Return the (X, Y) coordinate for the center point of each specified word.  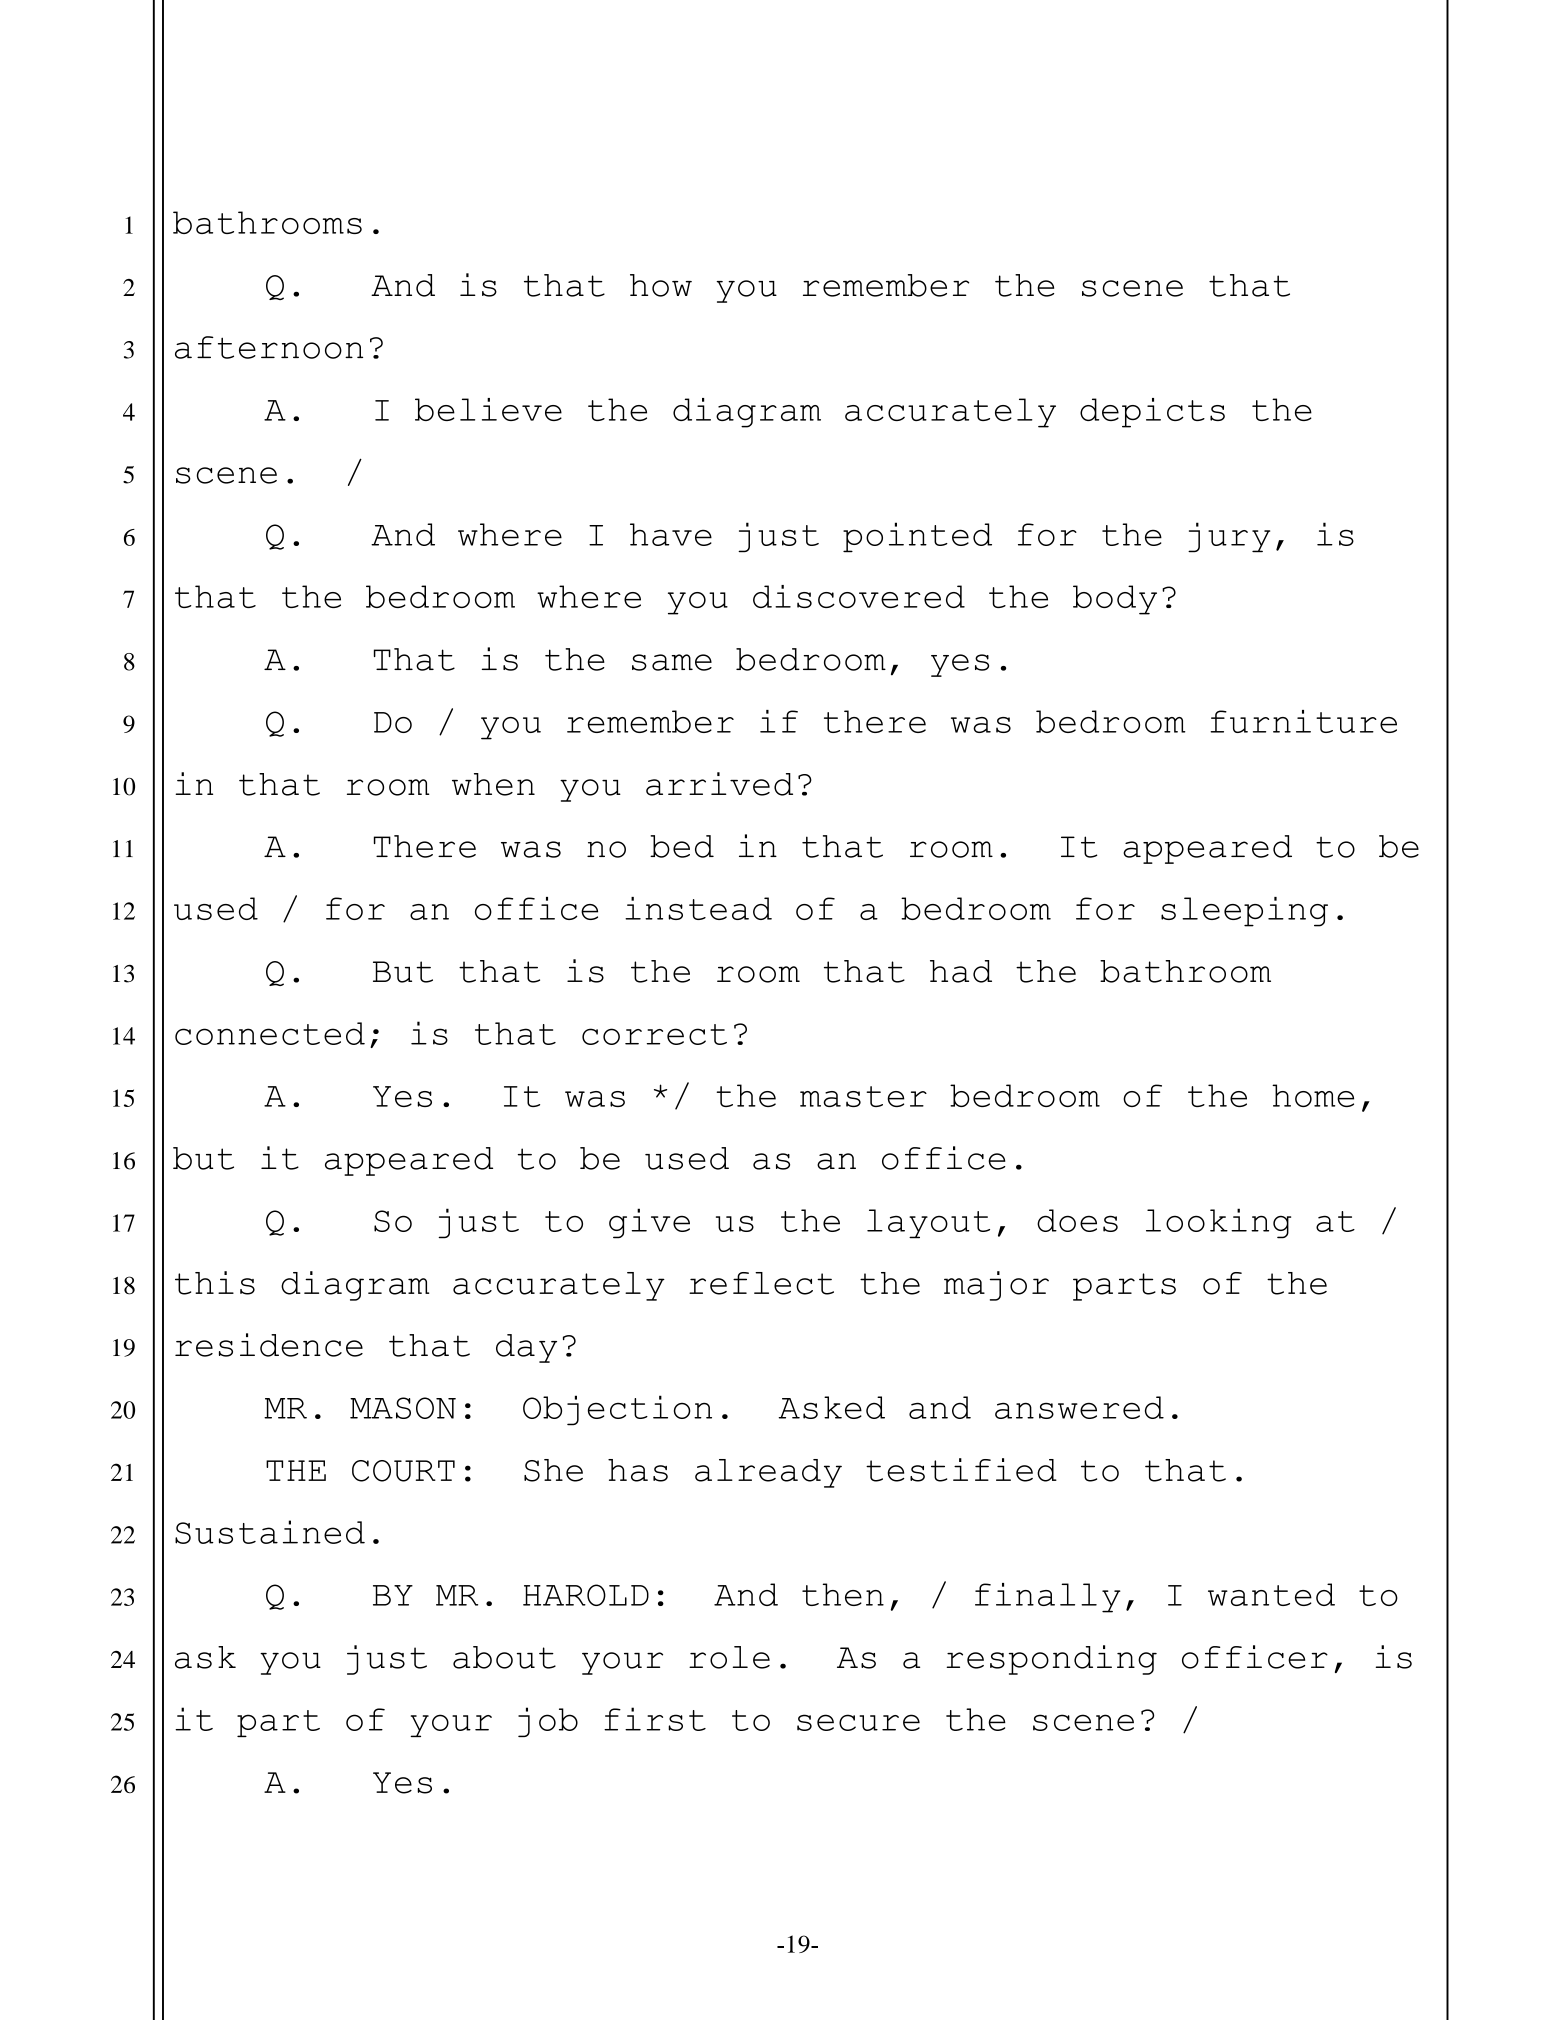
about (504, 1657)
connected (270, 1033)
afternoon (269, 347)
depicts (1152, 413)
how (661, 285)
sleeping (1244, 912)
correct (654, 1034)
